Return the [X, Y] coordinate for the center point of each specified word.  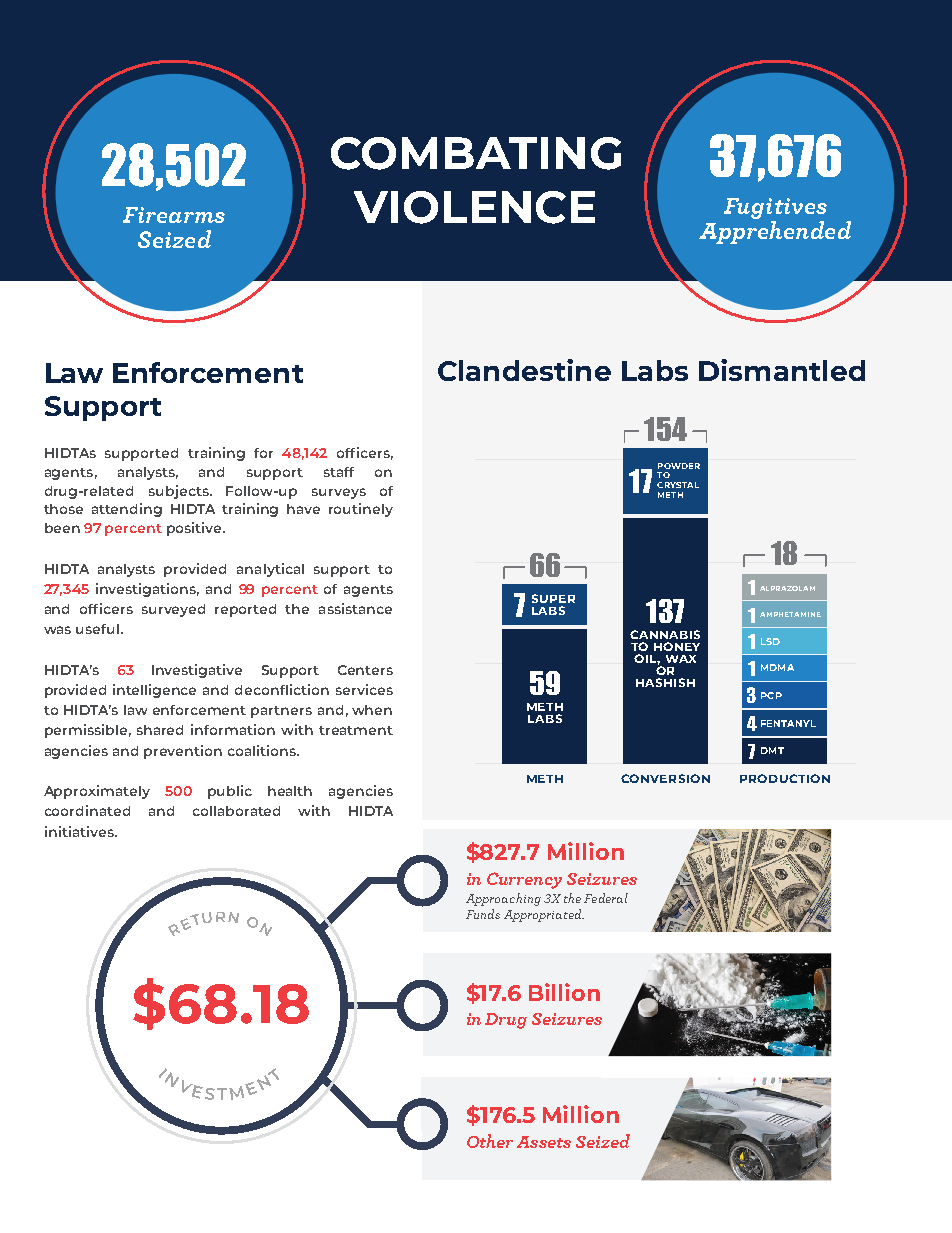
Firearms [174, 215]
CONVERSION [665, 778]
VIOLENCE [474, 207]
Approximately [97, 792]
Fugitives [775, 208]
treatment [356, 730]
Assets [544, 1142]
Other [490, 1141]
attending [127, 510]
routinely [361, 510]
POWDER [679, 466]
